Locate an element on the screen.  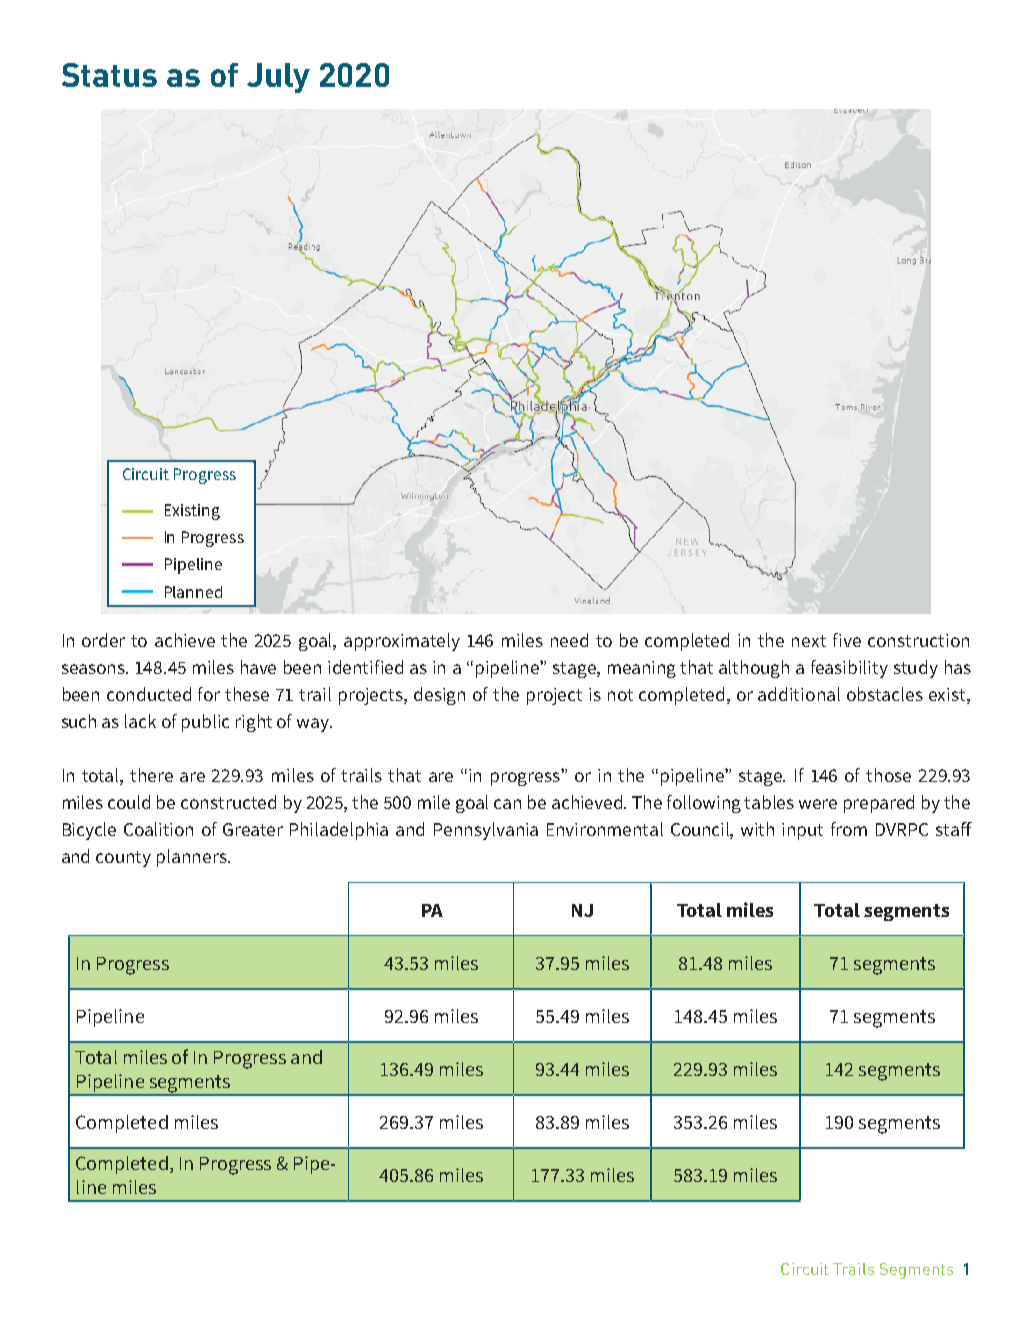
Planned is located at coordinates (193, 592).
